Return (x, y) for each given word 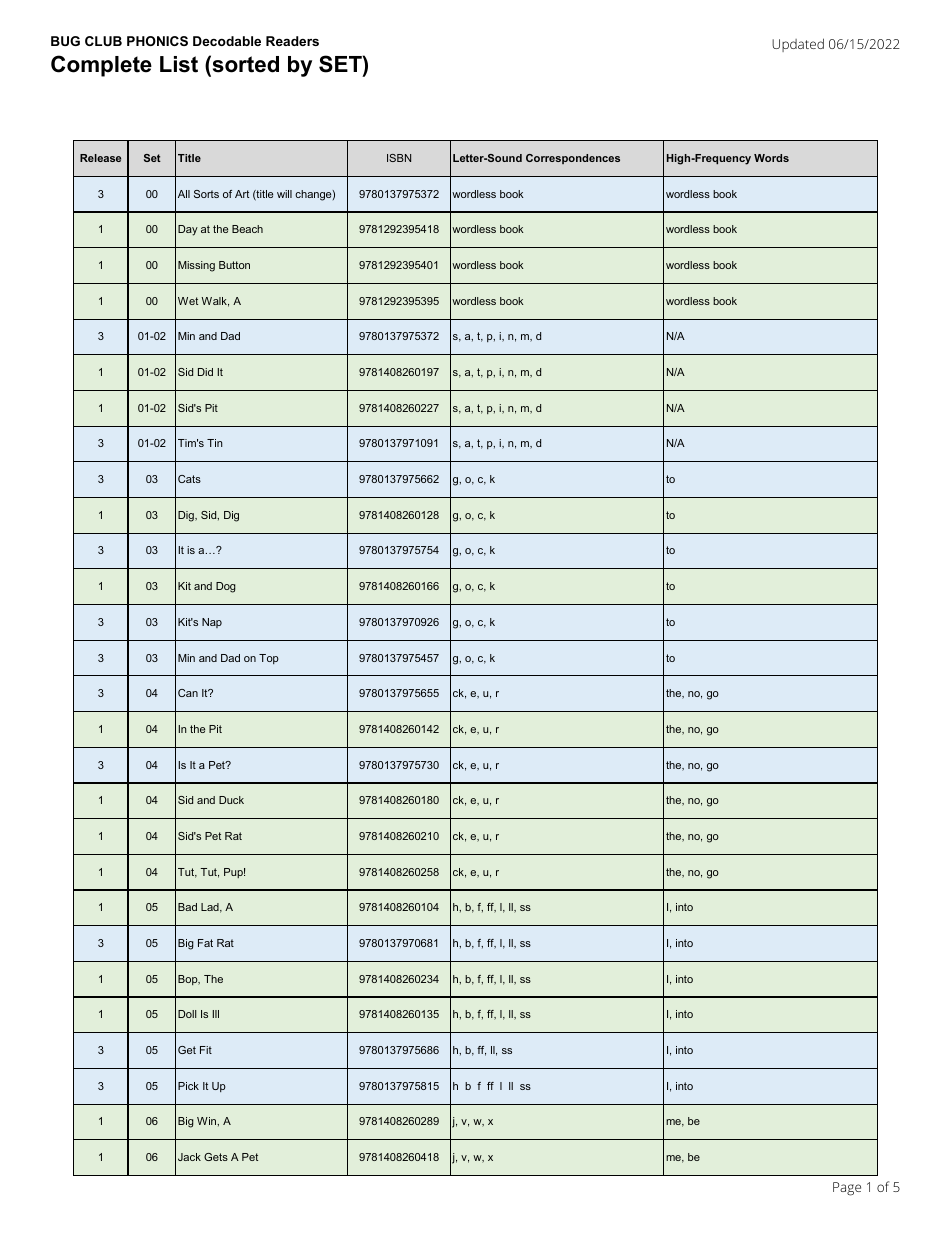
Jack (189, 1157)
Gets (216, 1157)
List (179, 64)
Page (847, 1189)
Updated (798, 45)
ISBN (399, 158)
